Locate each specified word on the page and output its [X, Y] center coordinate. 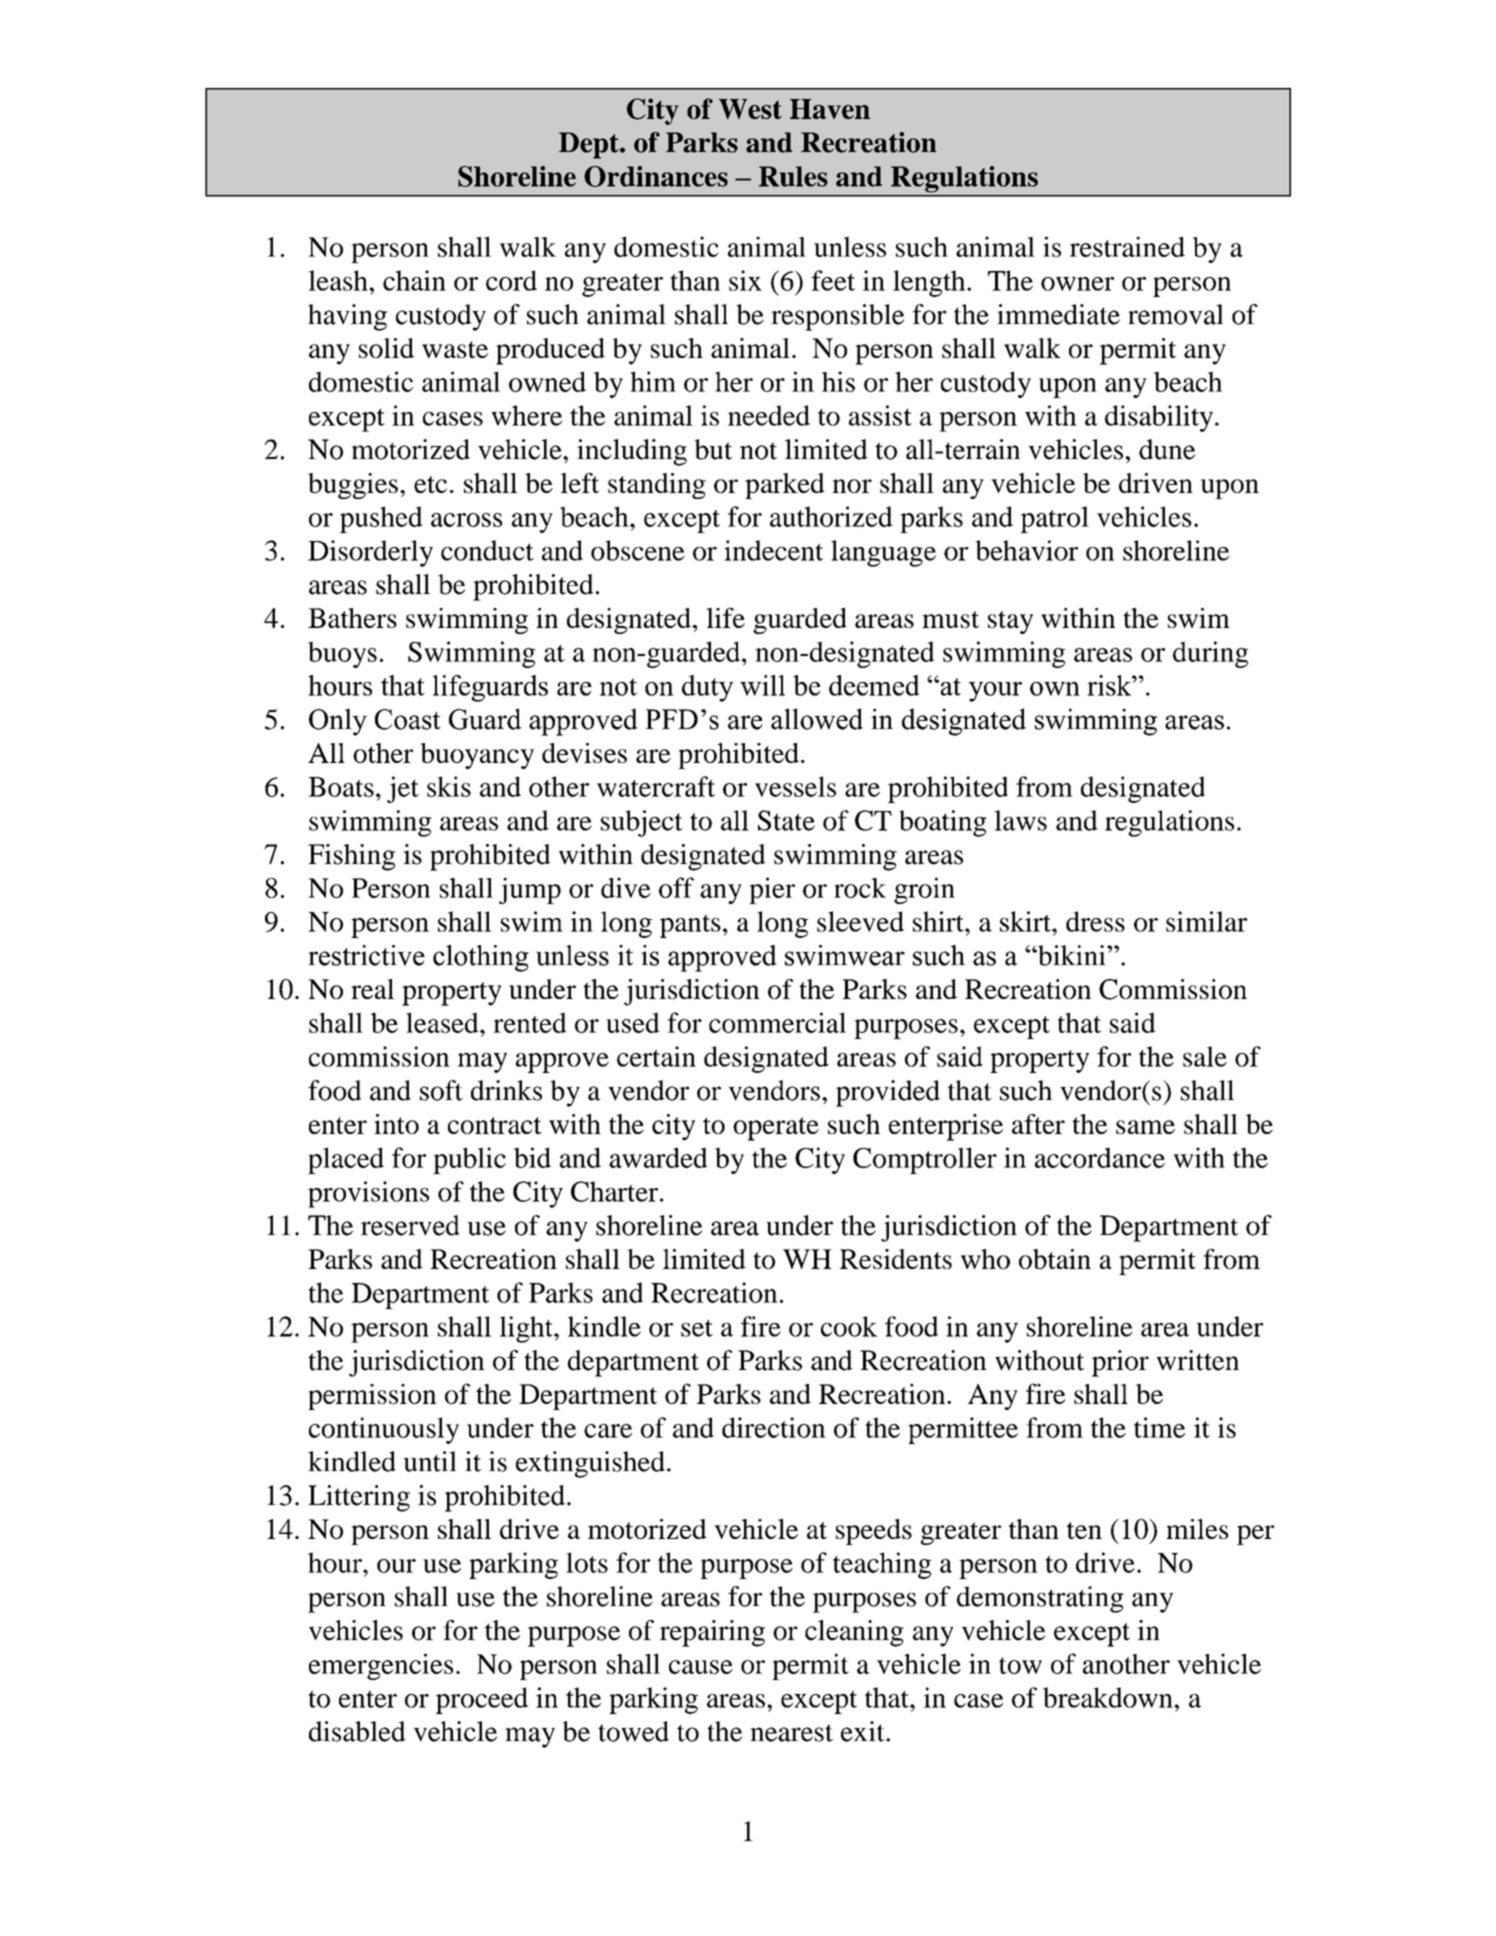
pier [772, 890]
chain [414, 280]
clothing [481, 958]
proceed [482, 1700]
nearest [791, 1733]
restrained [1127, 246]
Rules [793, 176]
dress [1095, 921]
